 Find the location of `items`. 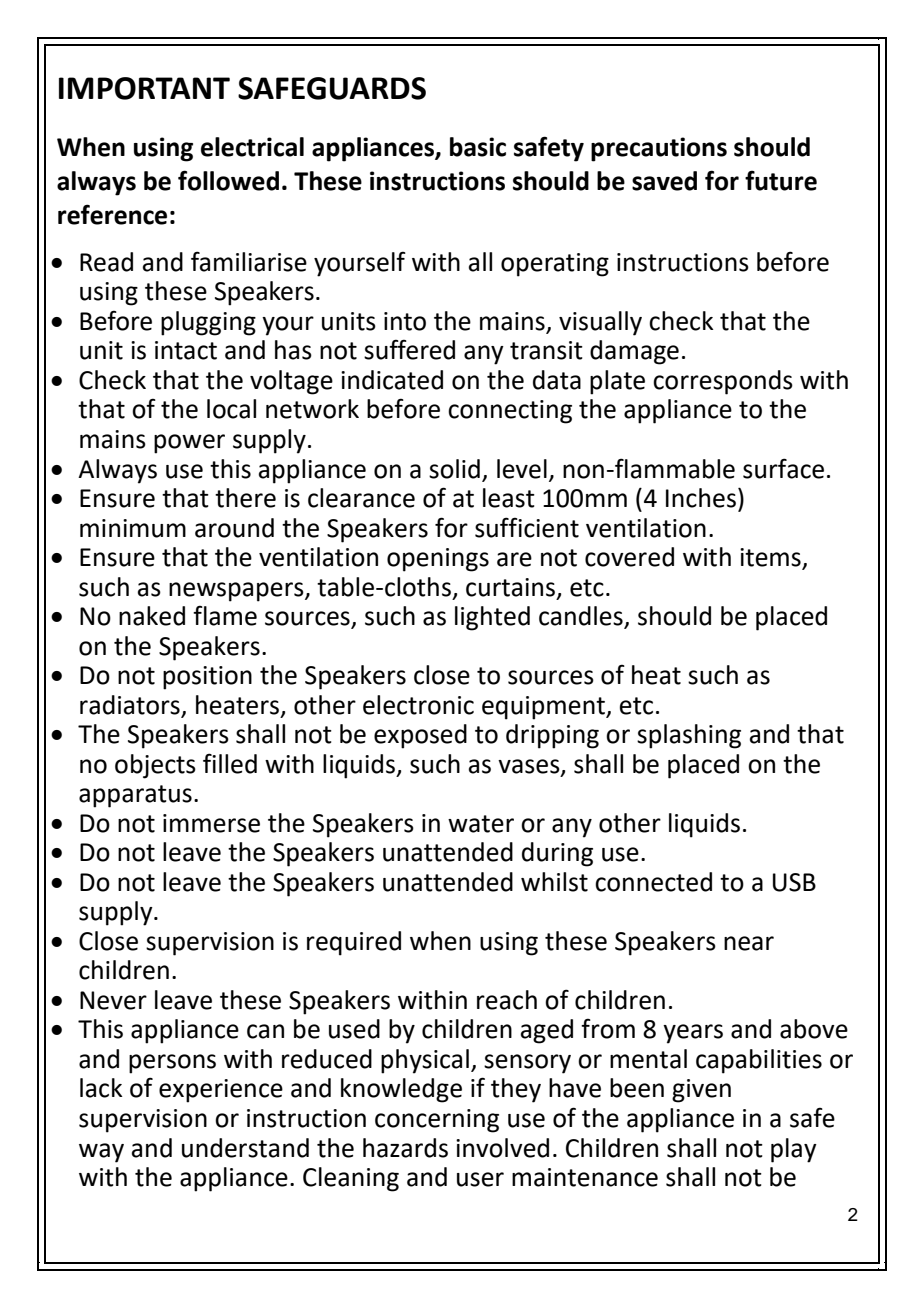

items is located at coordinates (771, 558).
